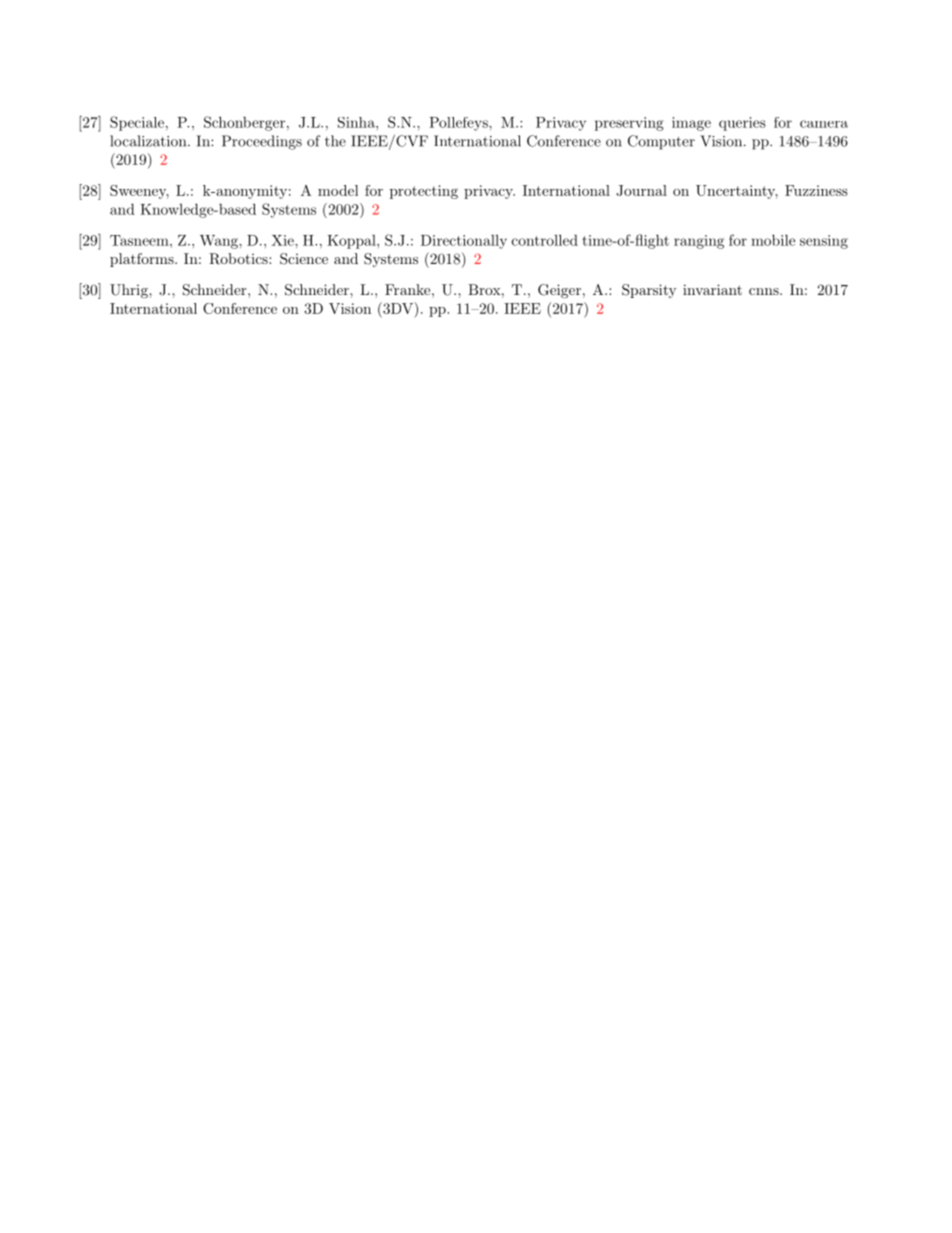 This image has width=952, height=1233. What do you see at coordinates (220, 242) in the image?
I see `Wang` at bounding box center [220, 242].
